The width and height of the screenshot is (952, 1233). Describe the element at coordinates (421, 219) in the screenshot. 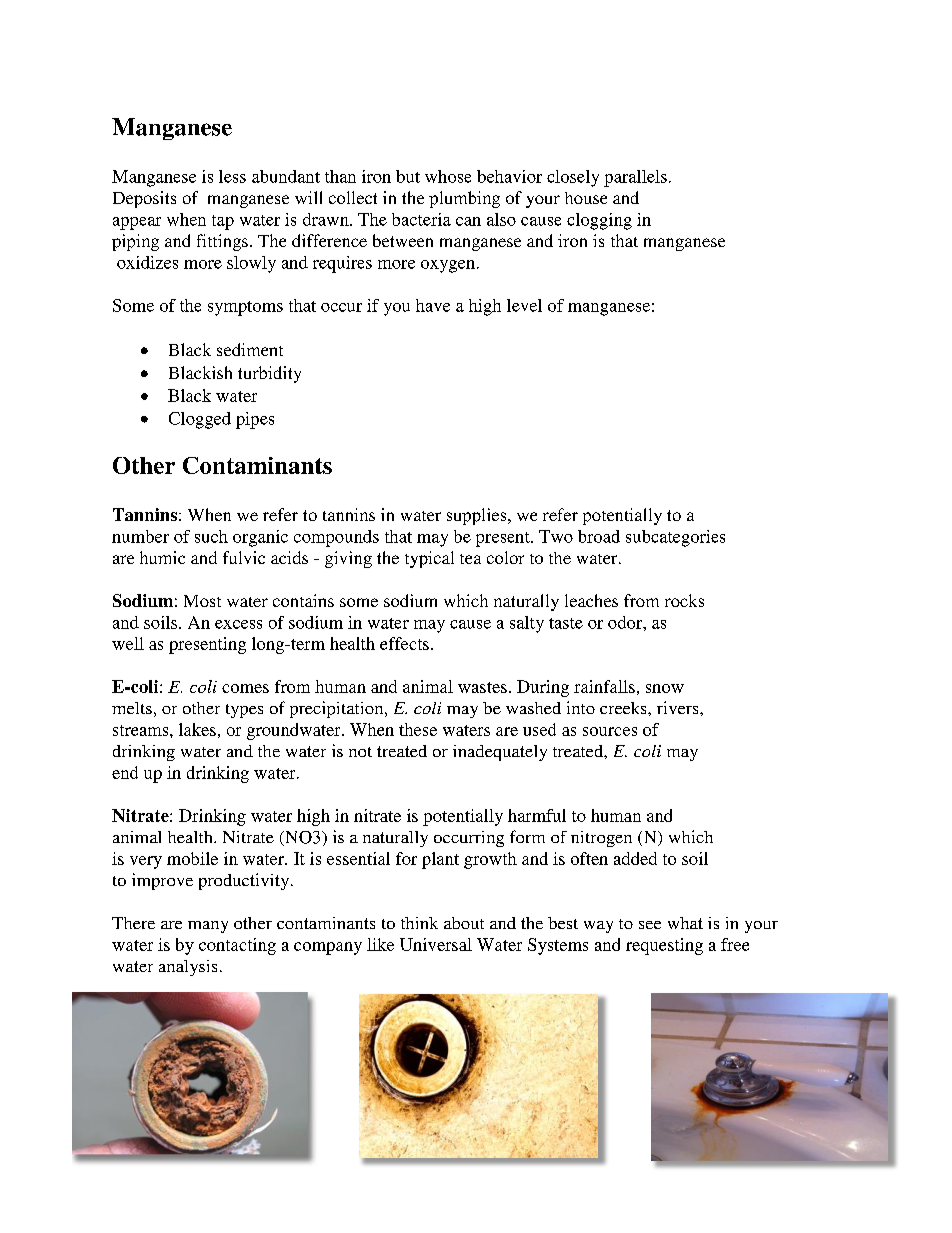

I see `bacteria` at that location.
